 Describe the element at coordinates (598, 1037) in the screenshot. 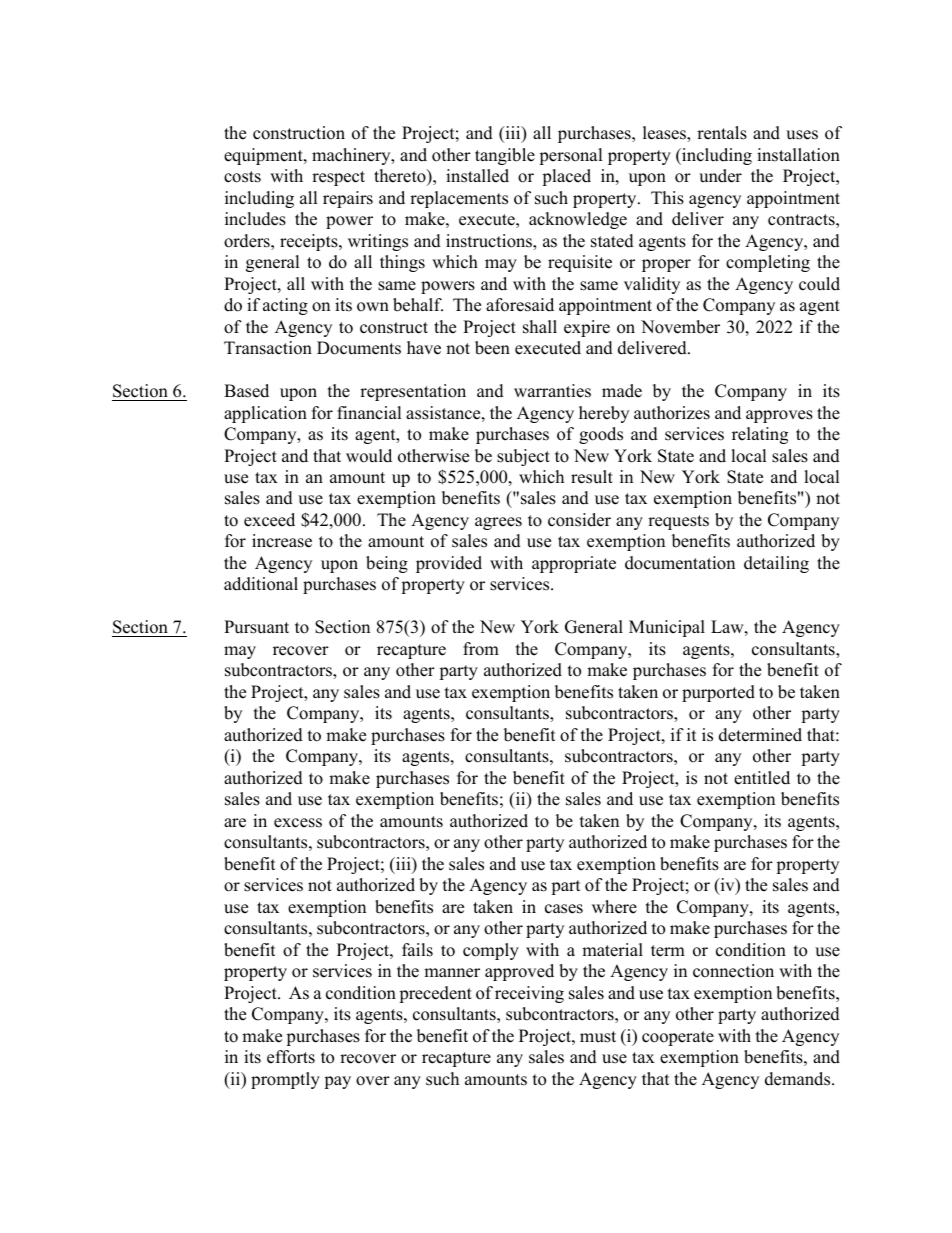

I see `must` at that location.
